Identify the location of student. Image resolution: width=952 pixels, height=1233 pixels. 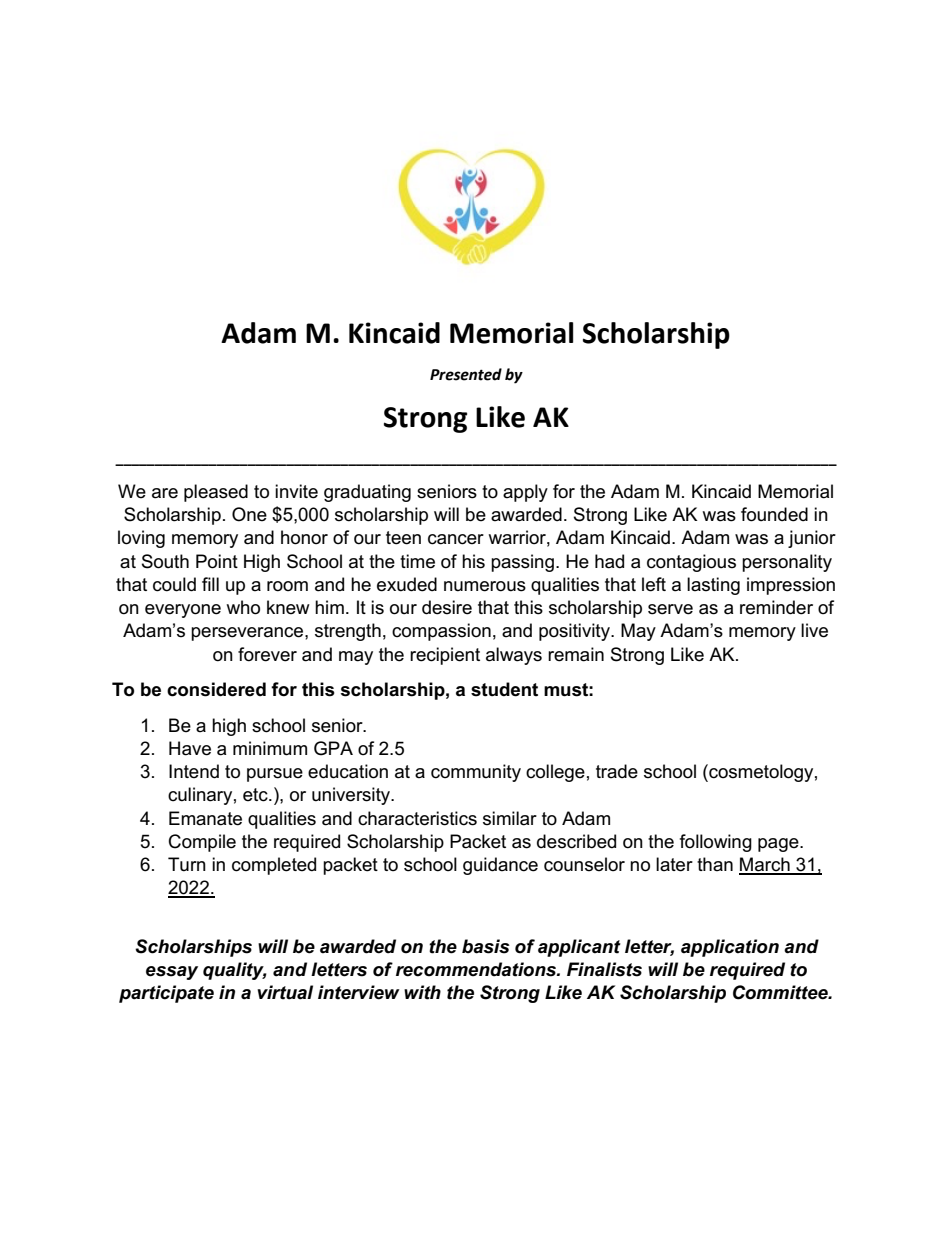
(504, 689).
